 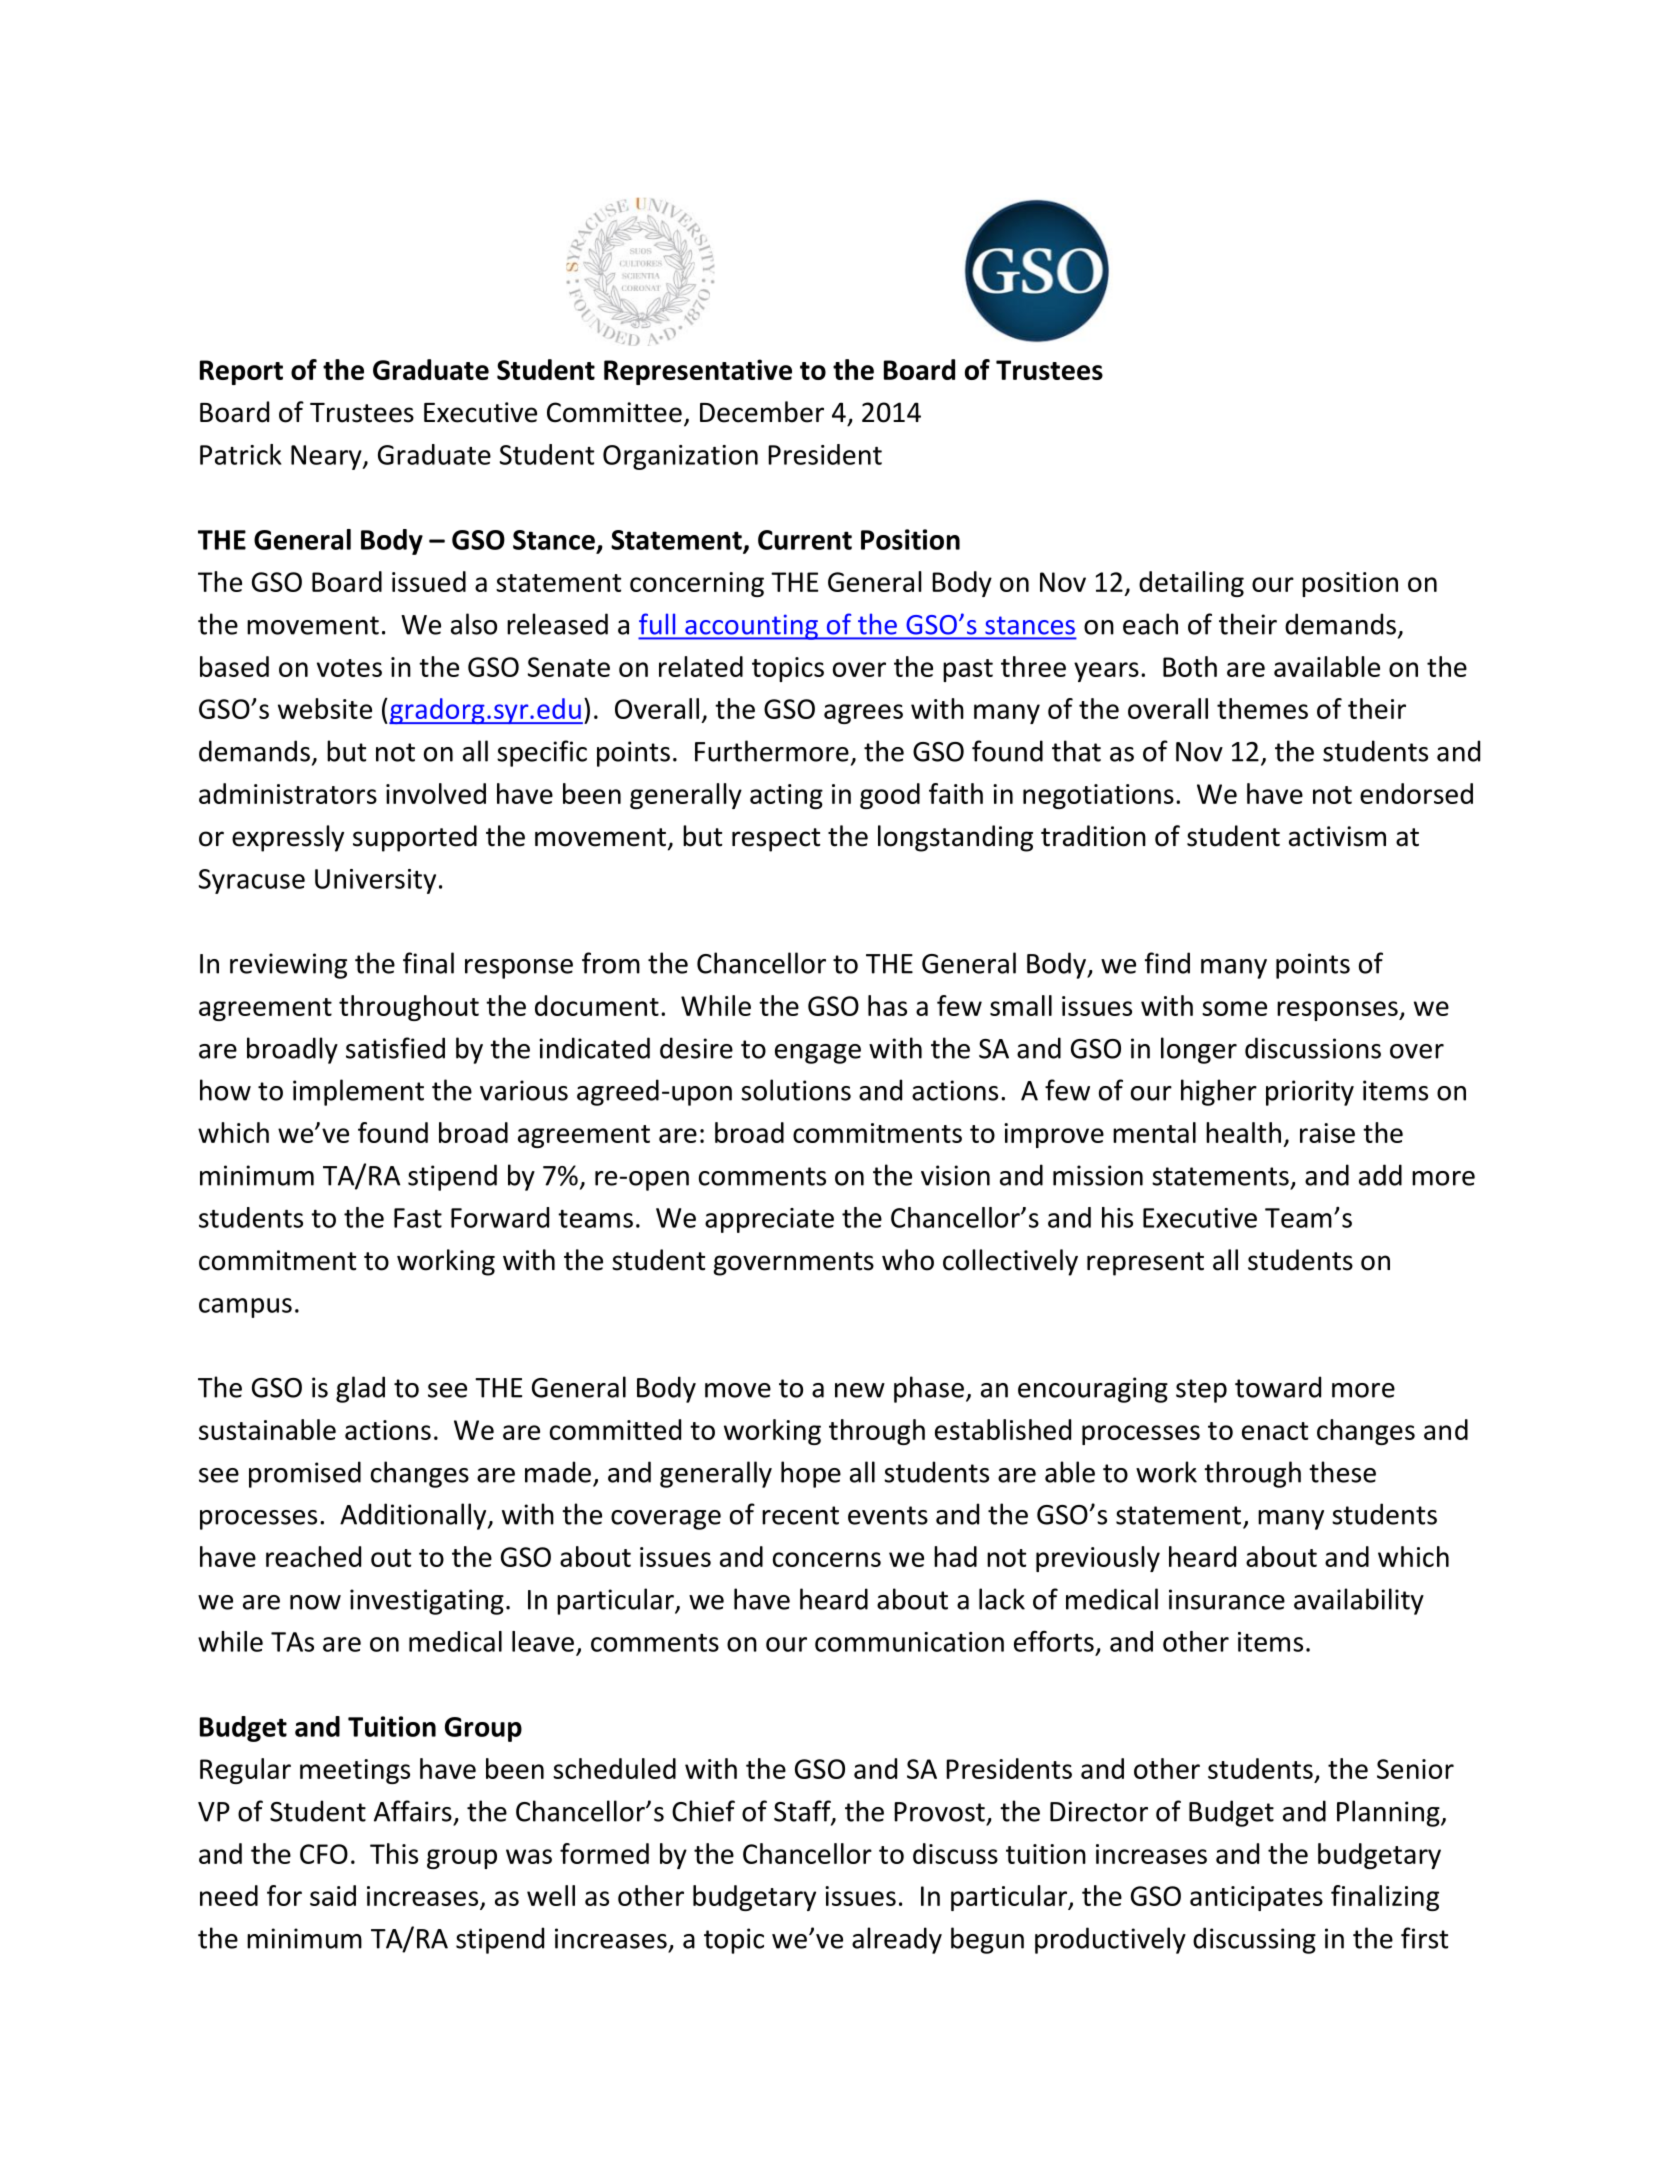 I want to click on Patrick, so click(x=240, y=454).
